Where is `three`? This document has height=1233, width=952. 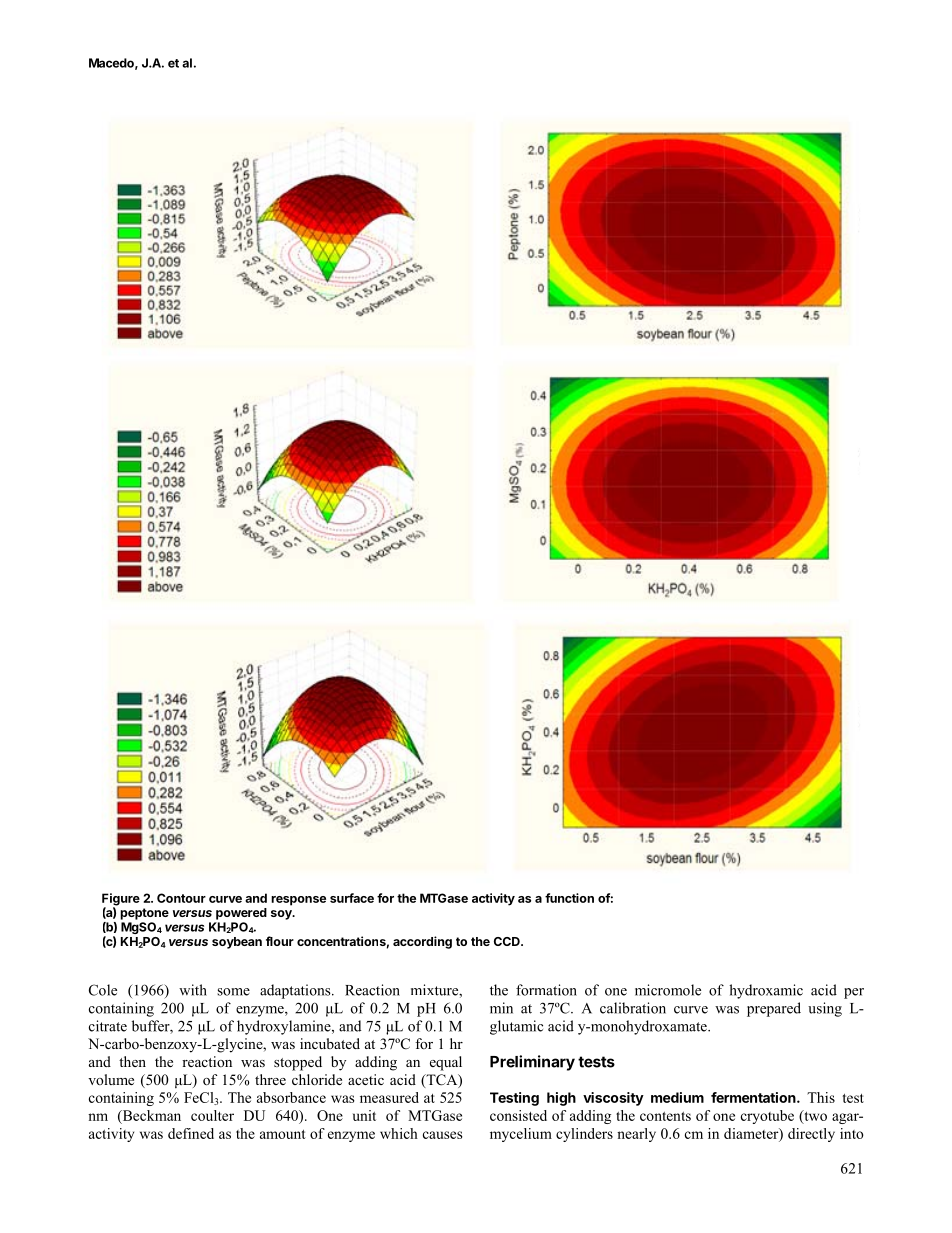 three is located at coordinates (270, 1079).
